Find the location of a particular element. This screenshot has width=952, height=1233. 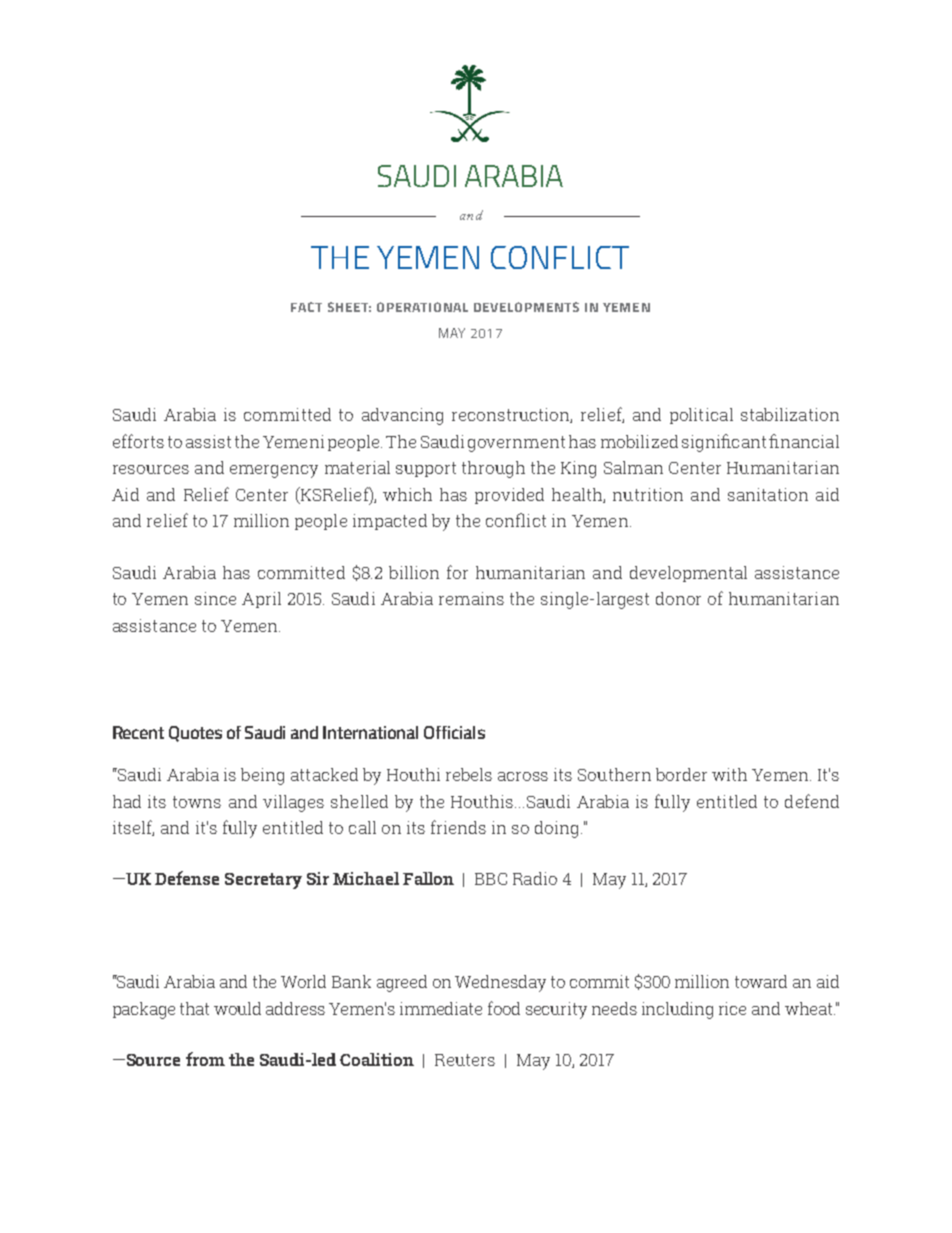

BBC is located at coordinates (491, 879).
